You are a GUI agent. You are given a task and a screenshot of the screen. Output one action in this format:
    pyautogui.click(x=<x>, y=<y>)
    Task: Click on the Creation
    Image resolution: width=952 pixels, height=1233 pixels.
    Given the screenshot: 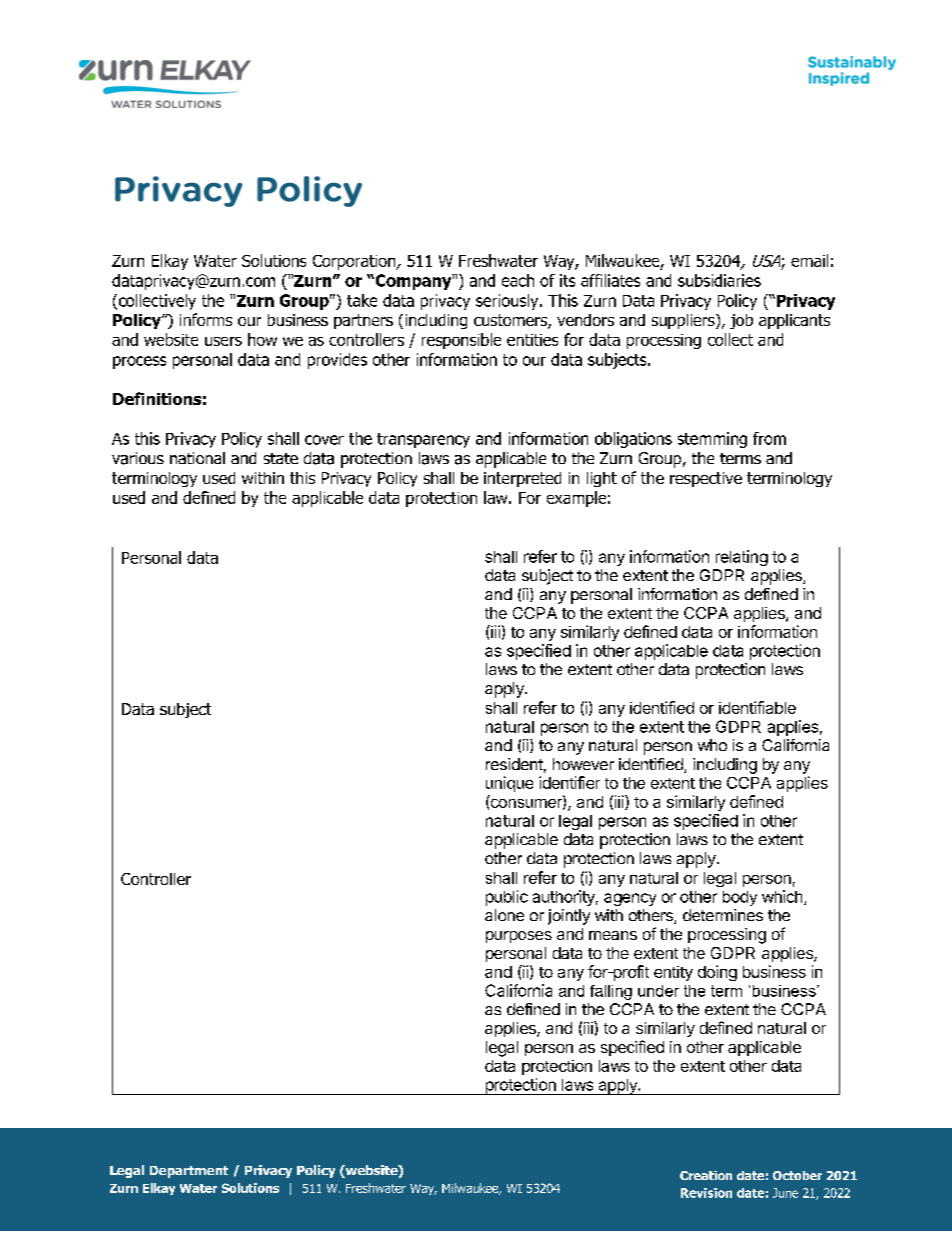 What is the action you would take?
    pyautogui.click(x=706, y=1175)
